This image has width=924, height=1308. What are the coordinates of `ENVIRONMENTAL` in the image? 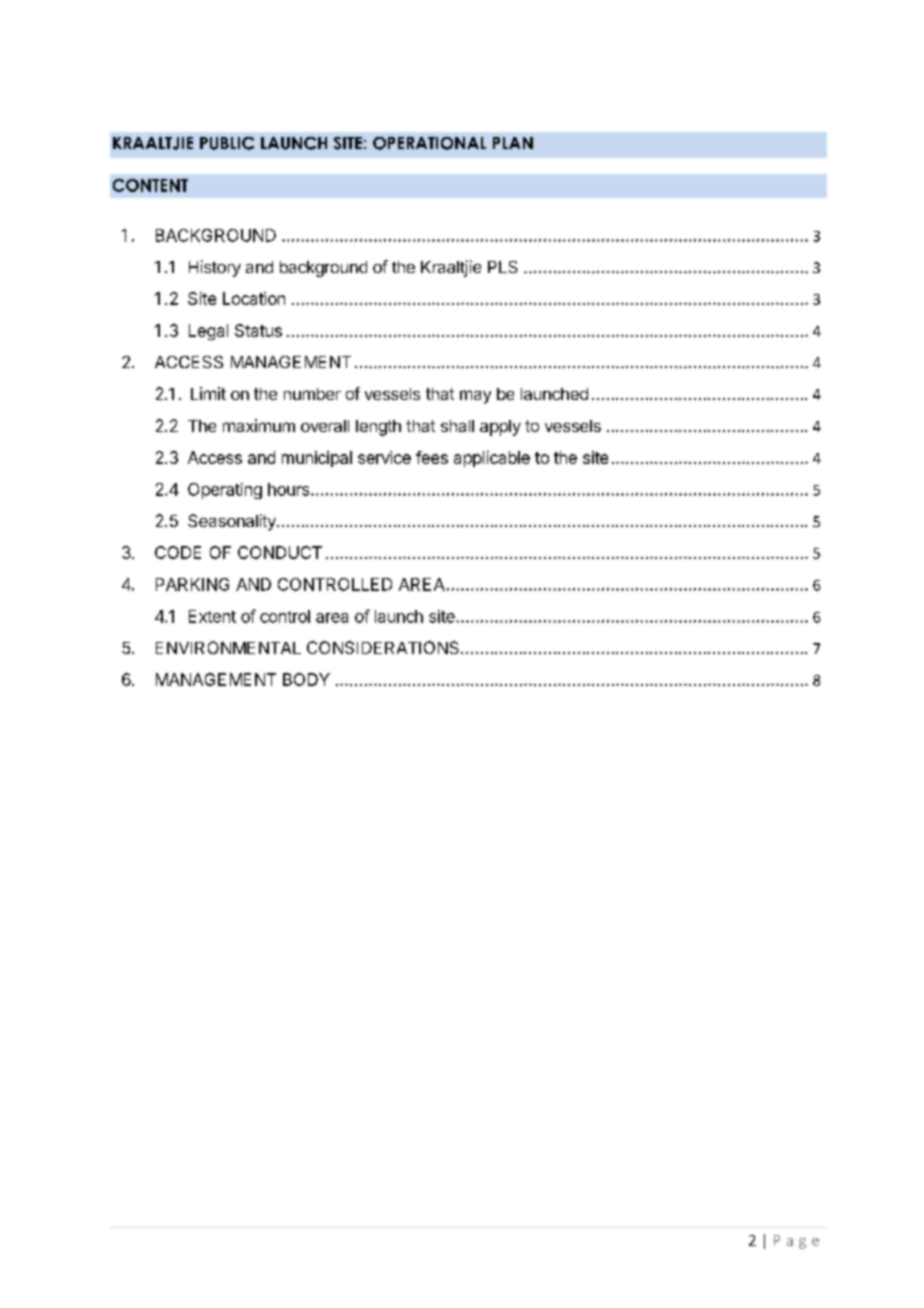 It's located at (228, 647).
